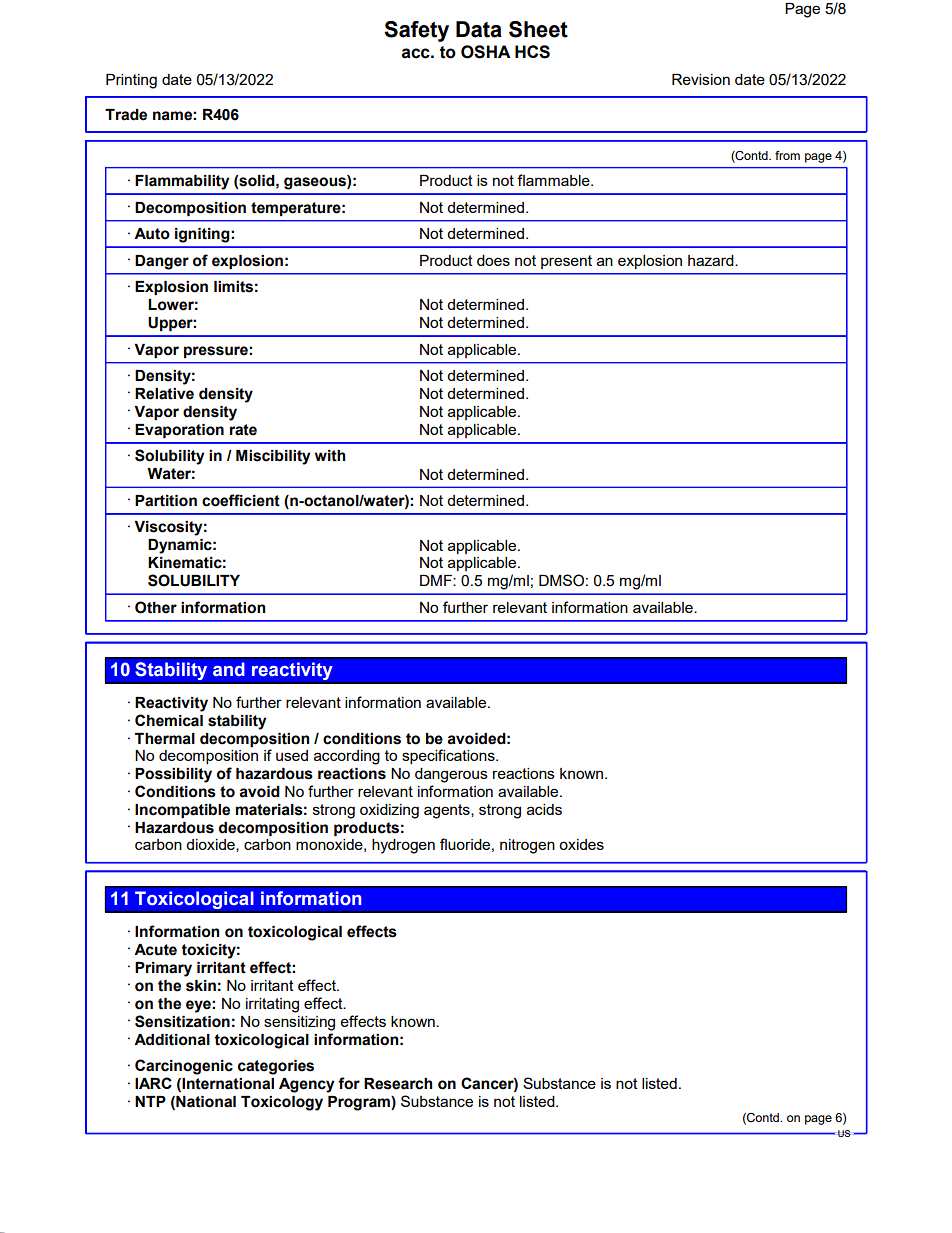  I want to click on Carcinogenic, so click(184, 1067).
